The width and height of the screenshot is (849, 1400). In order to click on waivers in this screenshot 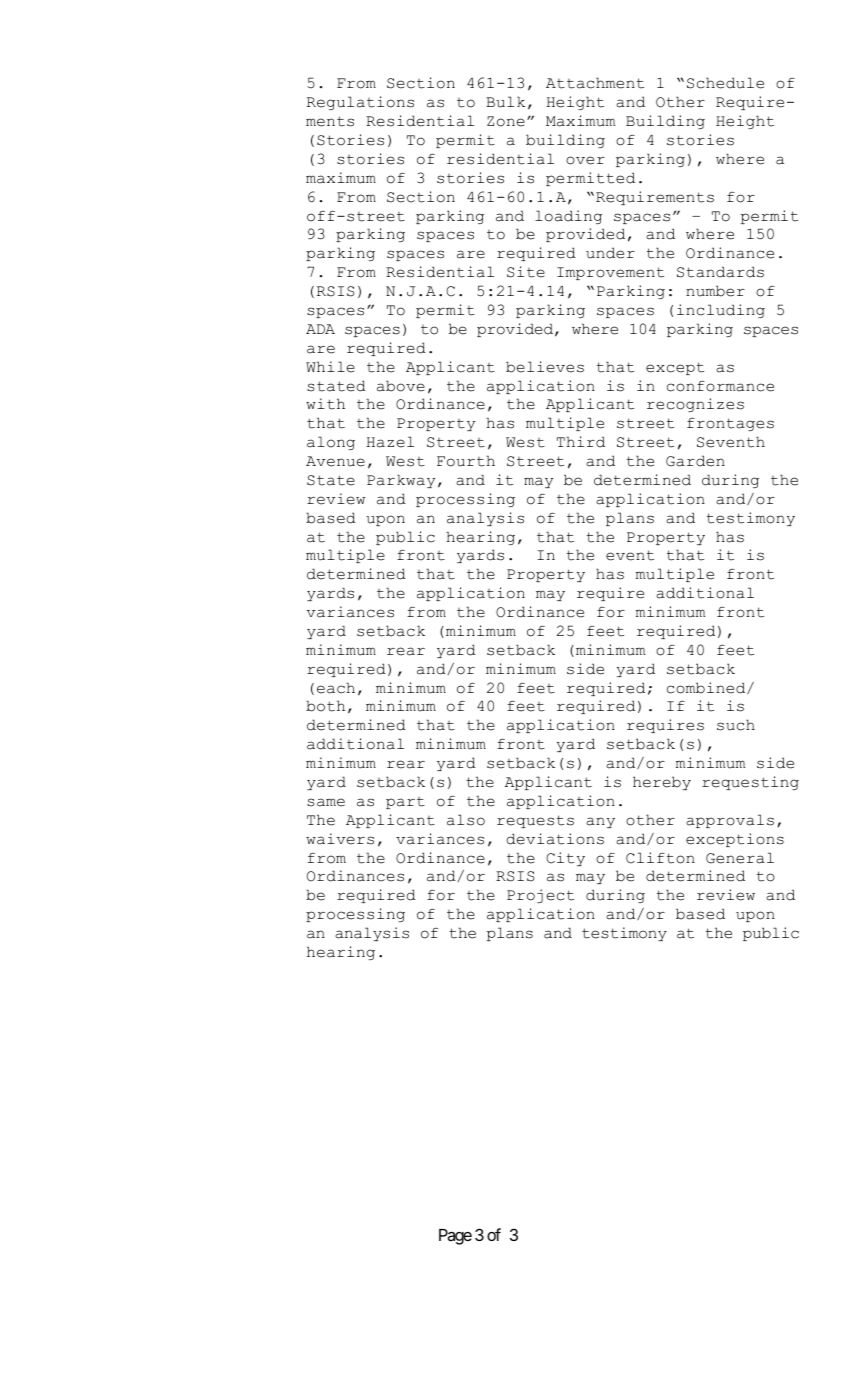, I will do `click(340, 839)`.
